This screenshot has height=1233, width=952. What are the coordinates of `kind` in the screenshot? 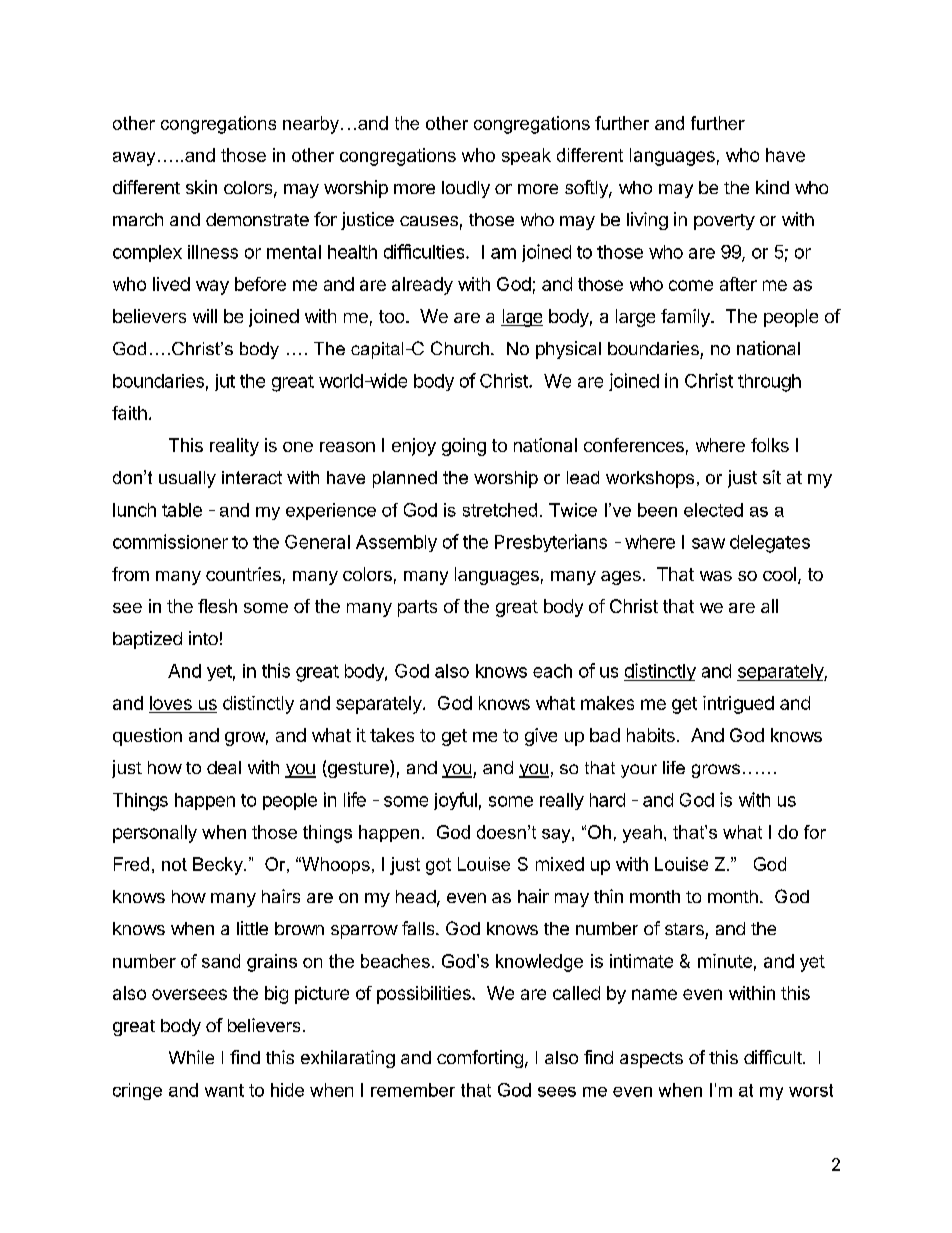 It's located at (772, 187).
